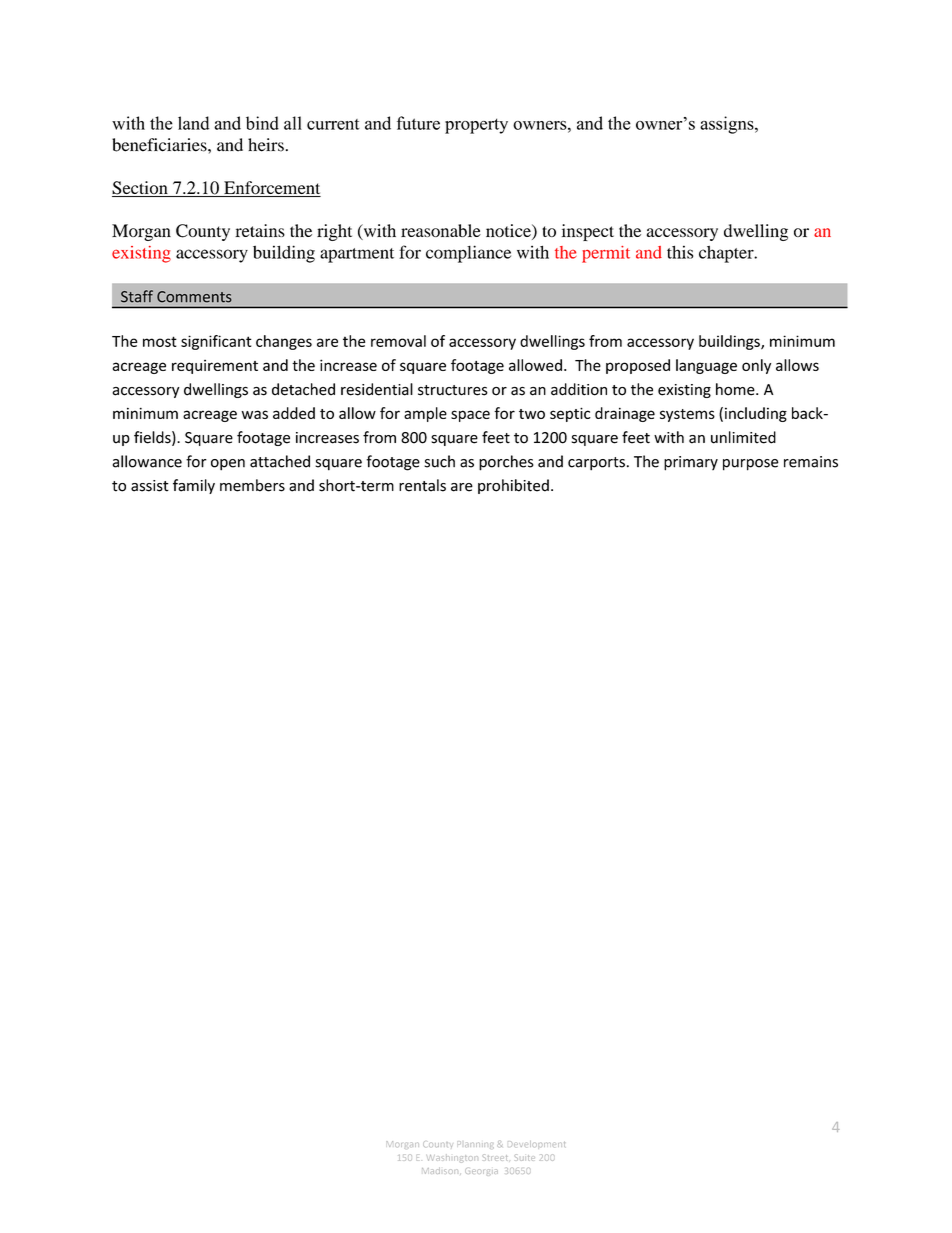  I want to click on Planning, so click(477, 1145).
